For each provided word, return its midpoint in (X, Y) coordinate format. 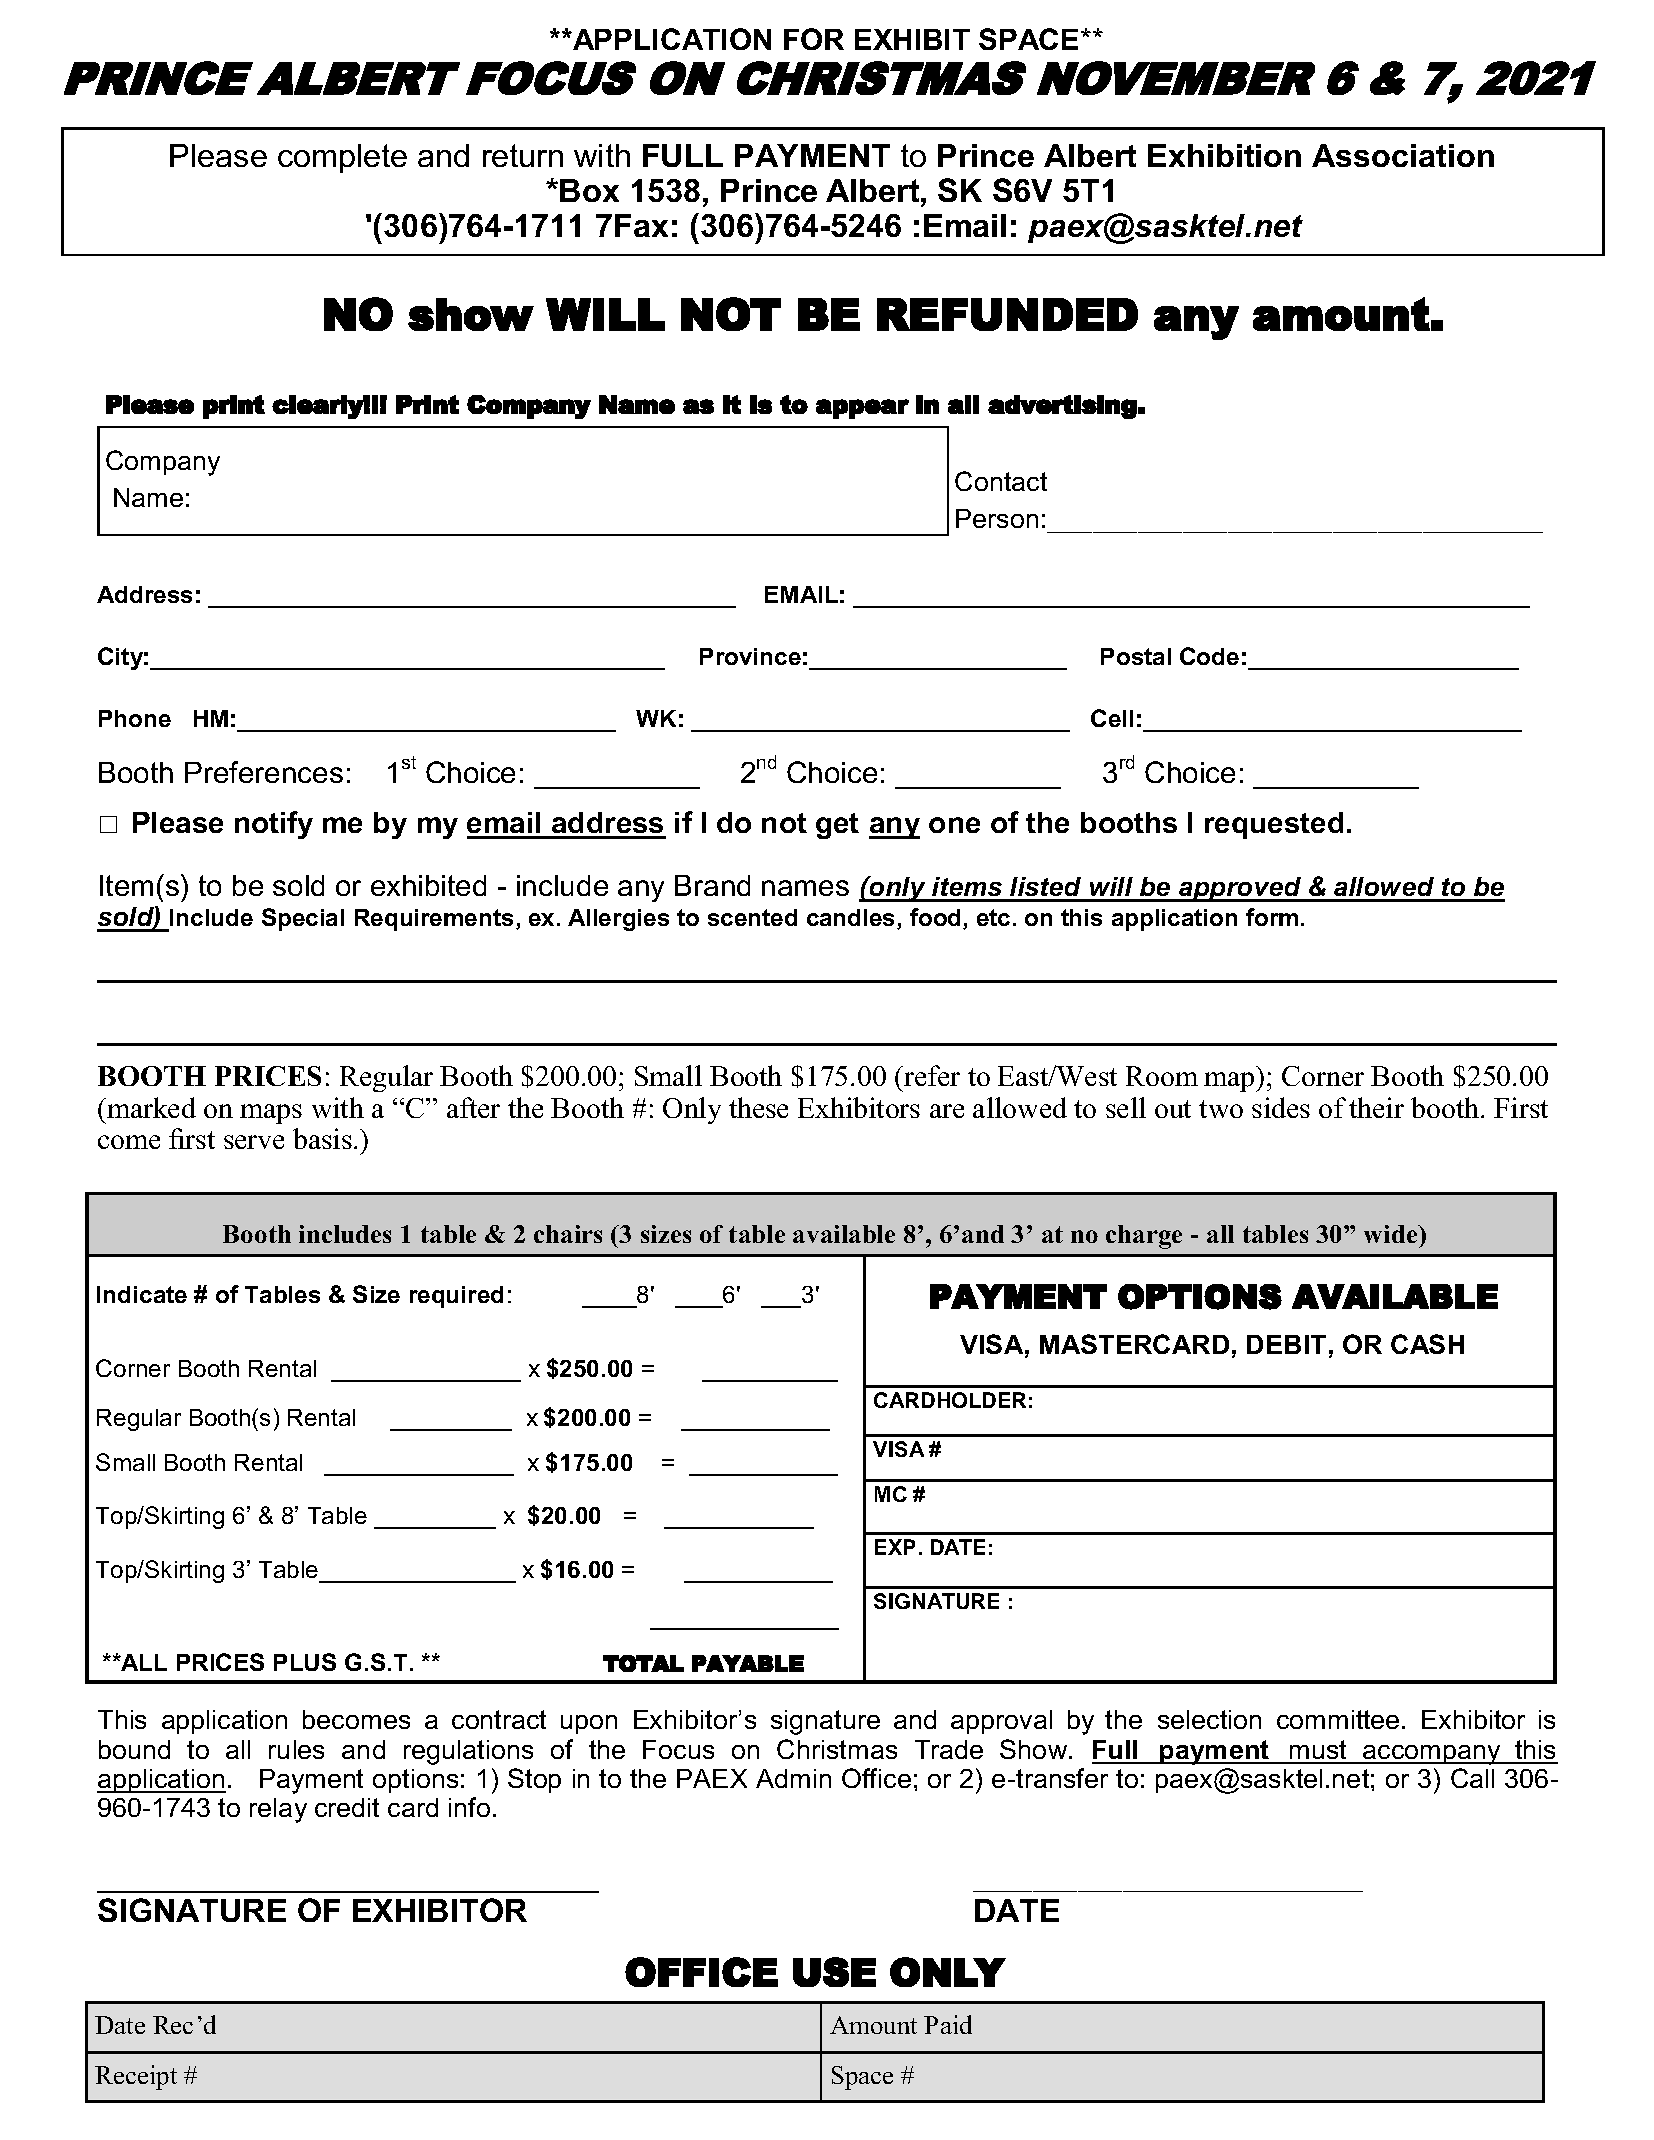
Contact (1001, 481)
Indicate (142, 1294)
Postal (1136, 656)
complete (342, 158)
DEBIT (1286, 1344)
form (1272, 917)
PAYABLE (748, 1663)
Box (589, 190)
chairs (568, 1234)
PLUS (305, 1662)
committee (1338, 1719)
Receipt (136, 2077)
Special (303, 919)
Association (1403, 155)
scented (752, 917)
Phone (135, 718)
